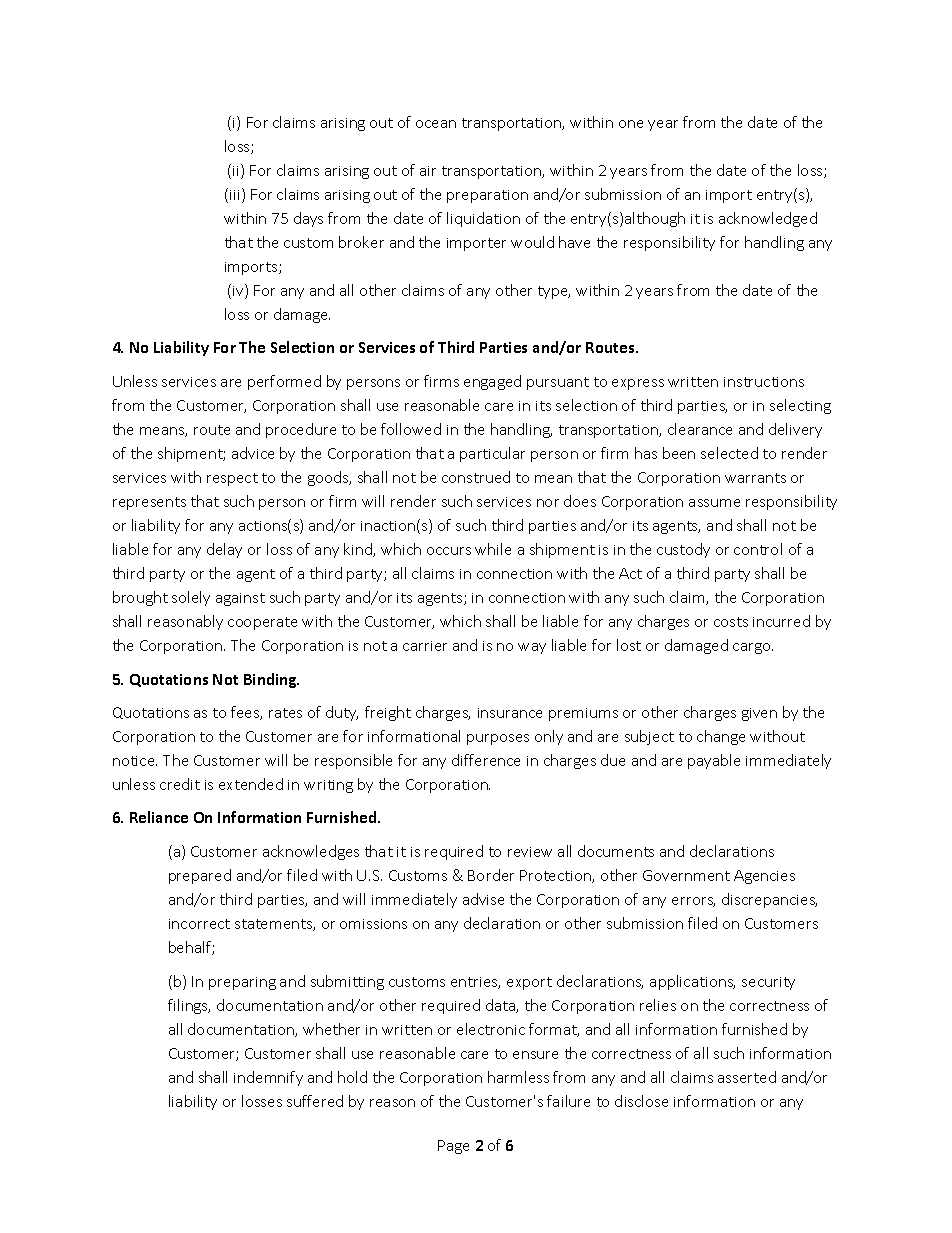 The height and width of the screenshot is (1233, 952). Describe the element at coordinates (768, 219) in the screenshot. I see `acknowledged` at that location.
